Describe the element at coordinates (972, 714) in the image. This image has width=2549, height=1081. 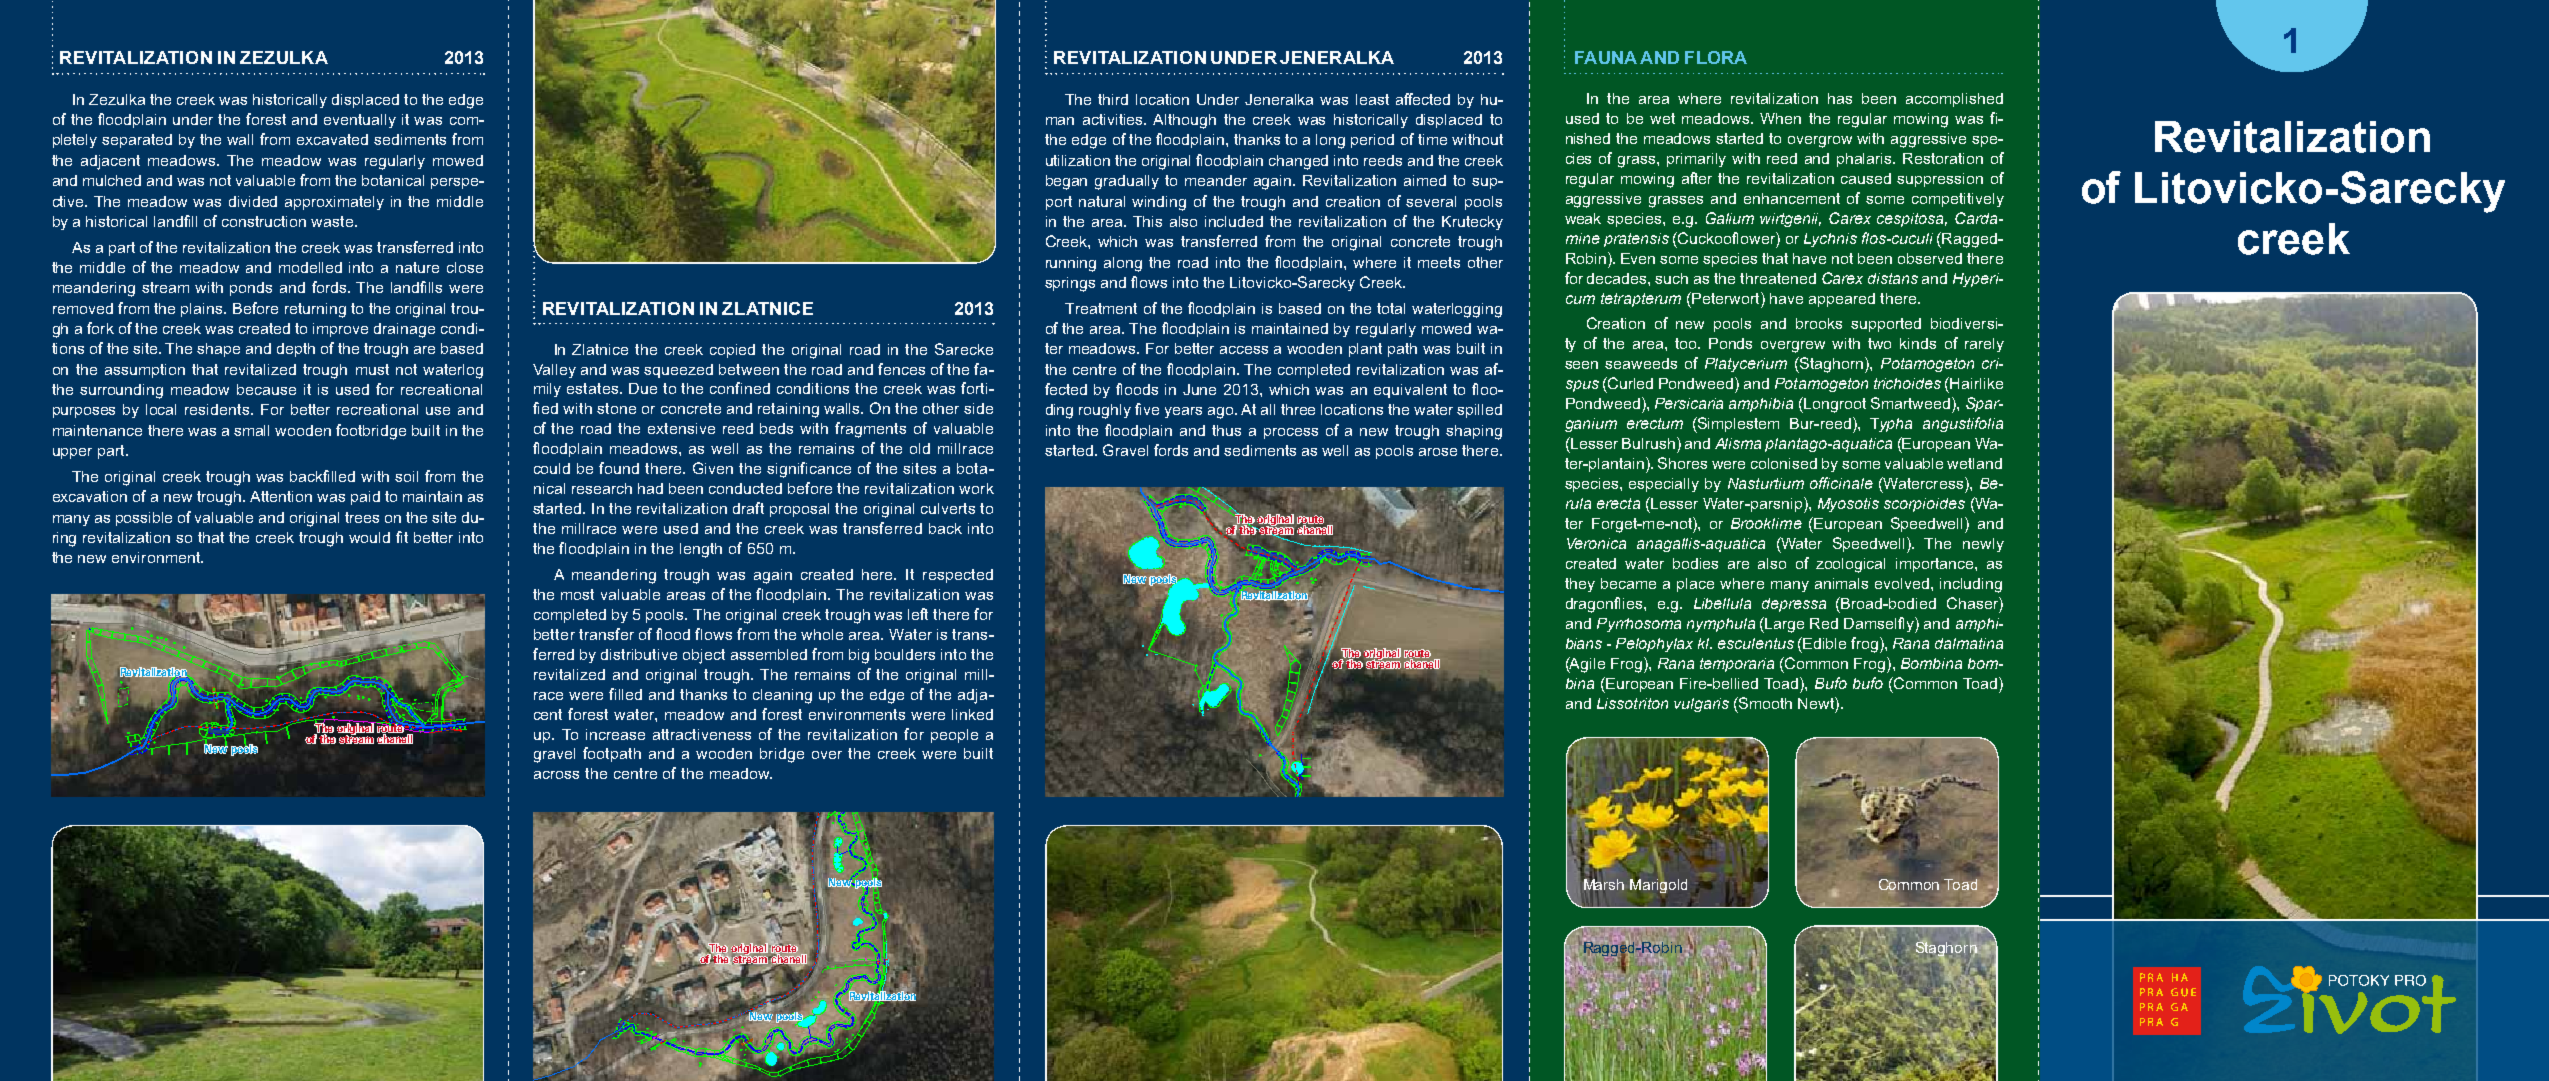
I see `linked` at that location.
